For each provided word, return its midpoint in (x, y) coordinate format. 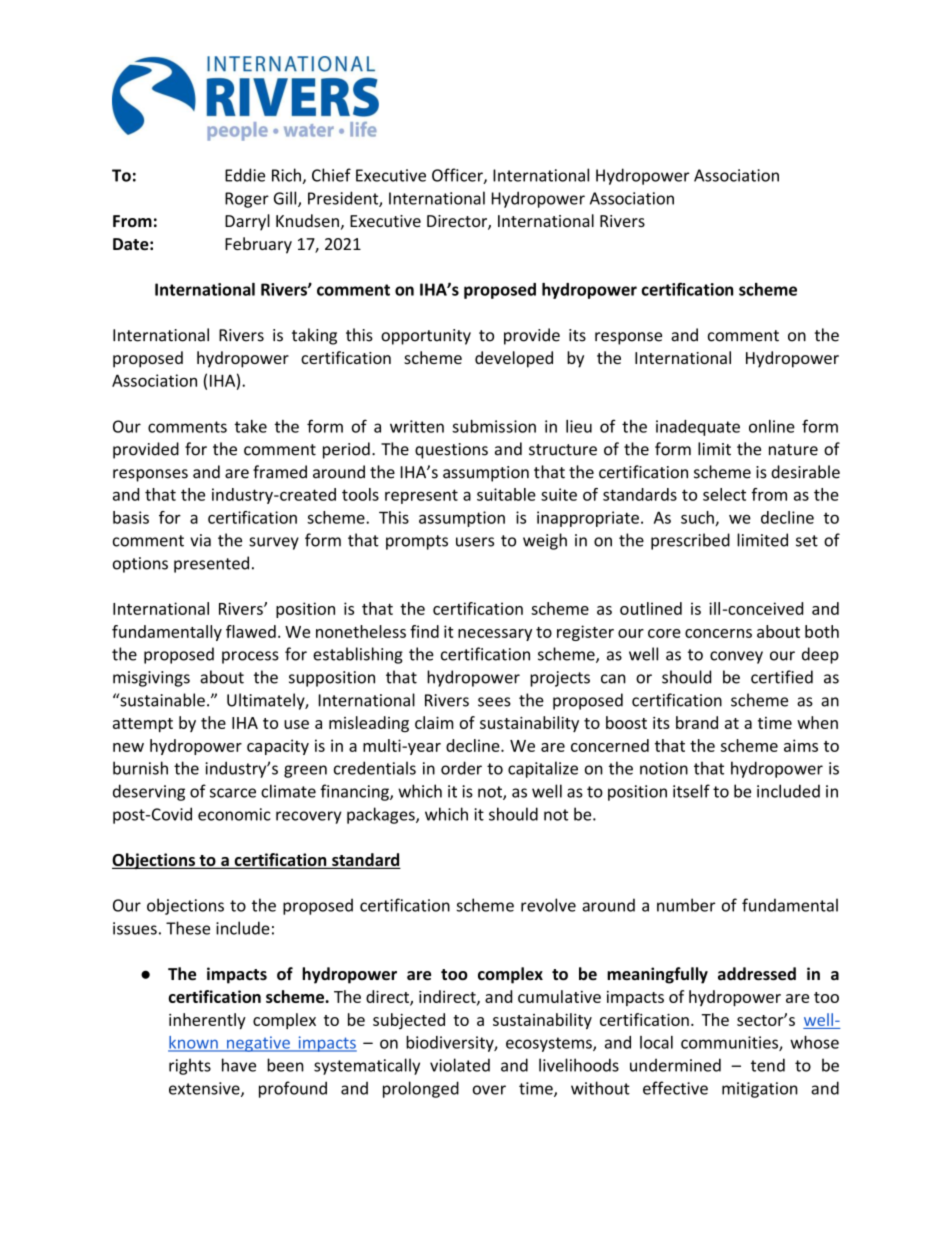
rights (190, 1066)
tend (768, 1065)
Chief (331, 175)
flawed (251, 631)
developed (514, 359)
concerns (718, 633)
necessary (495, 635)
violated (460, 1065)
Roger (247, 200)
